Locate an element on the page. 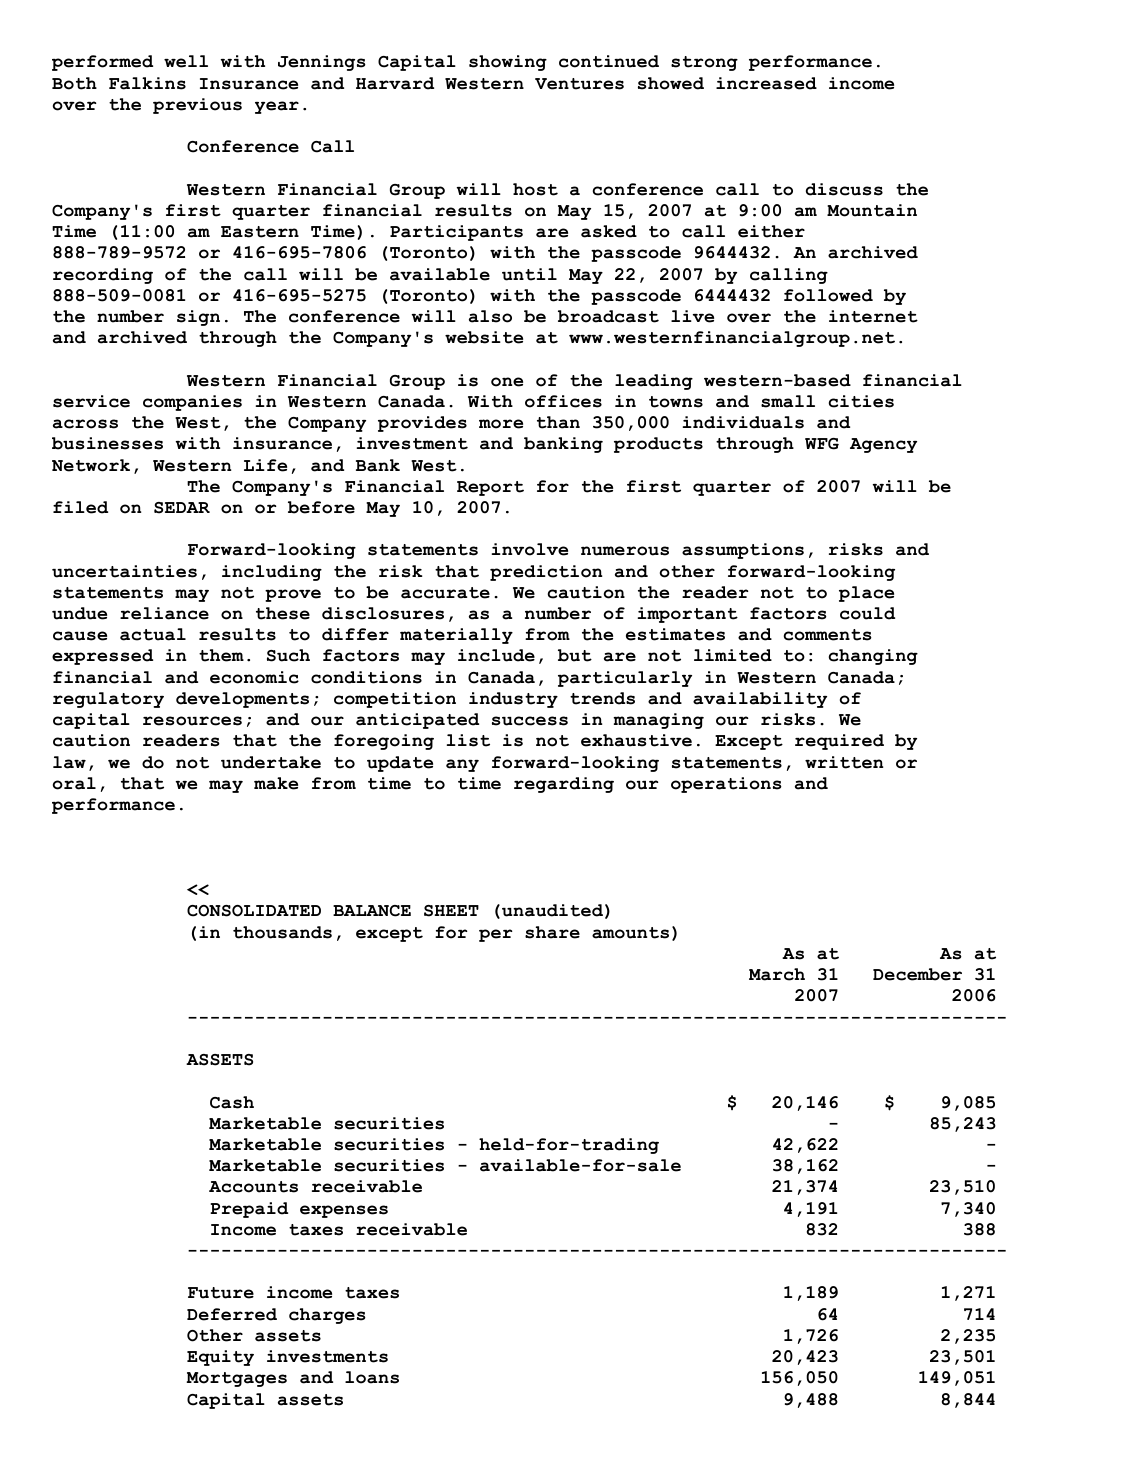 The image size is (1147, 1484). loans is located at coordinates (372, 1377).
